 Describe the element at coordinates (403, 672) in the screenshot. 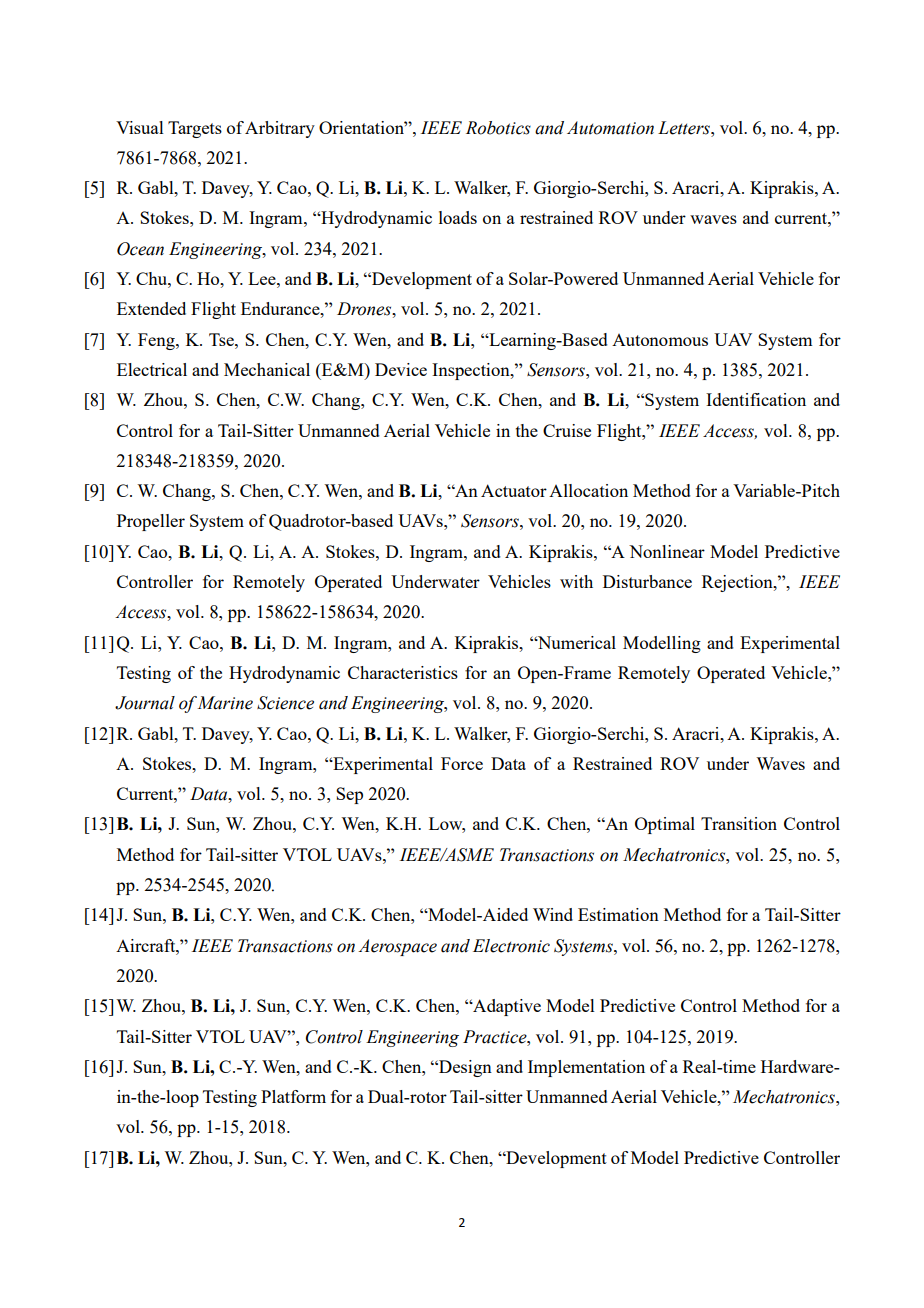

I see `Characteristics` at that location.
